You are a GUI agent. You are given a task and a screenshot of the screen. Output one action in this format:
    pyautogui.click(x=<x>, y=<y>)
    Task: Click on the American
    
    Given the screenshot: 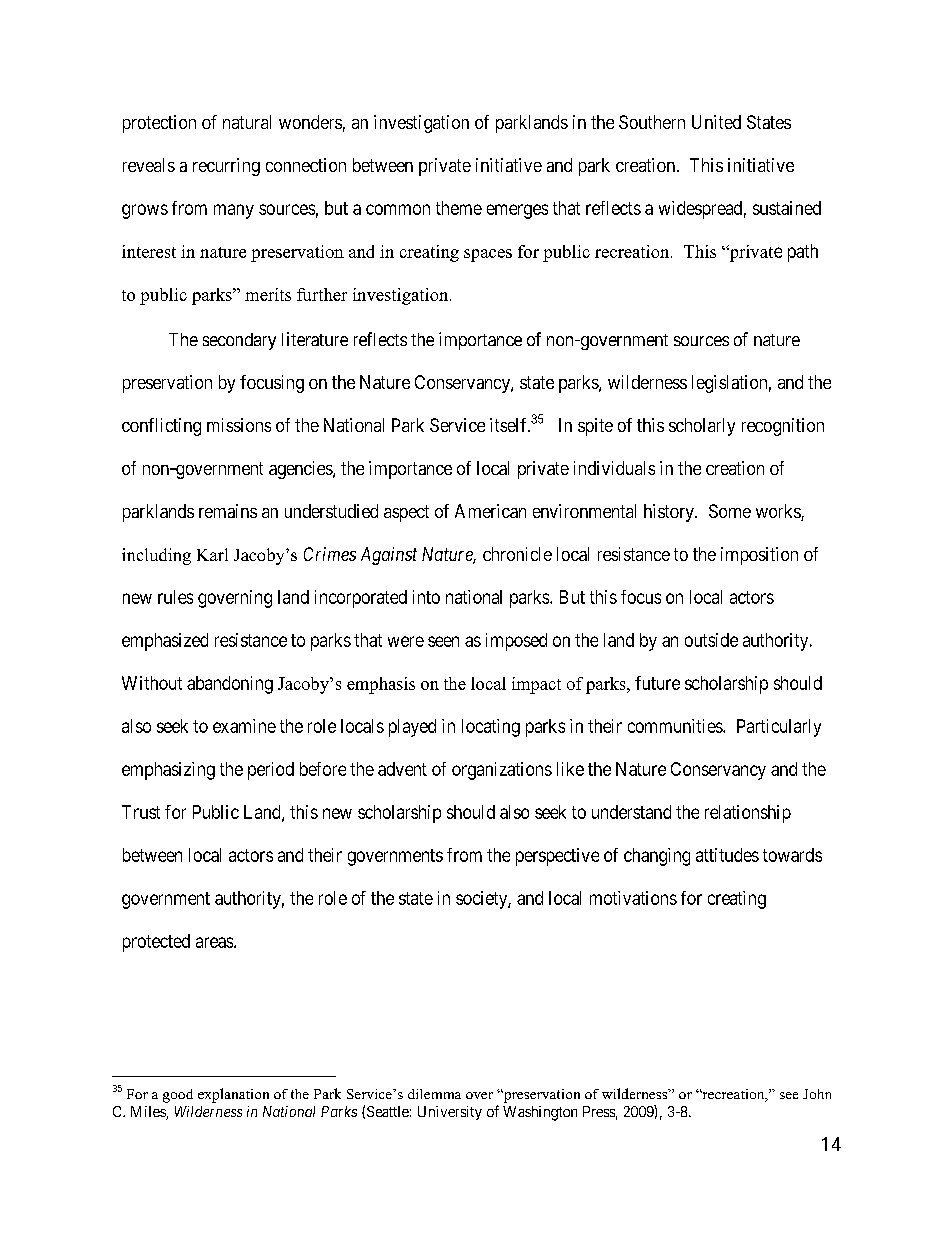 What is the action you would take?
    pyautogui.click(x=490, y=511)
